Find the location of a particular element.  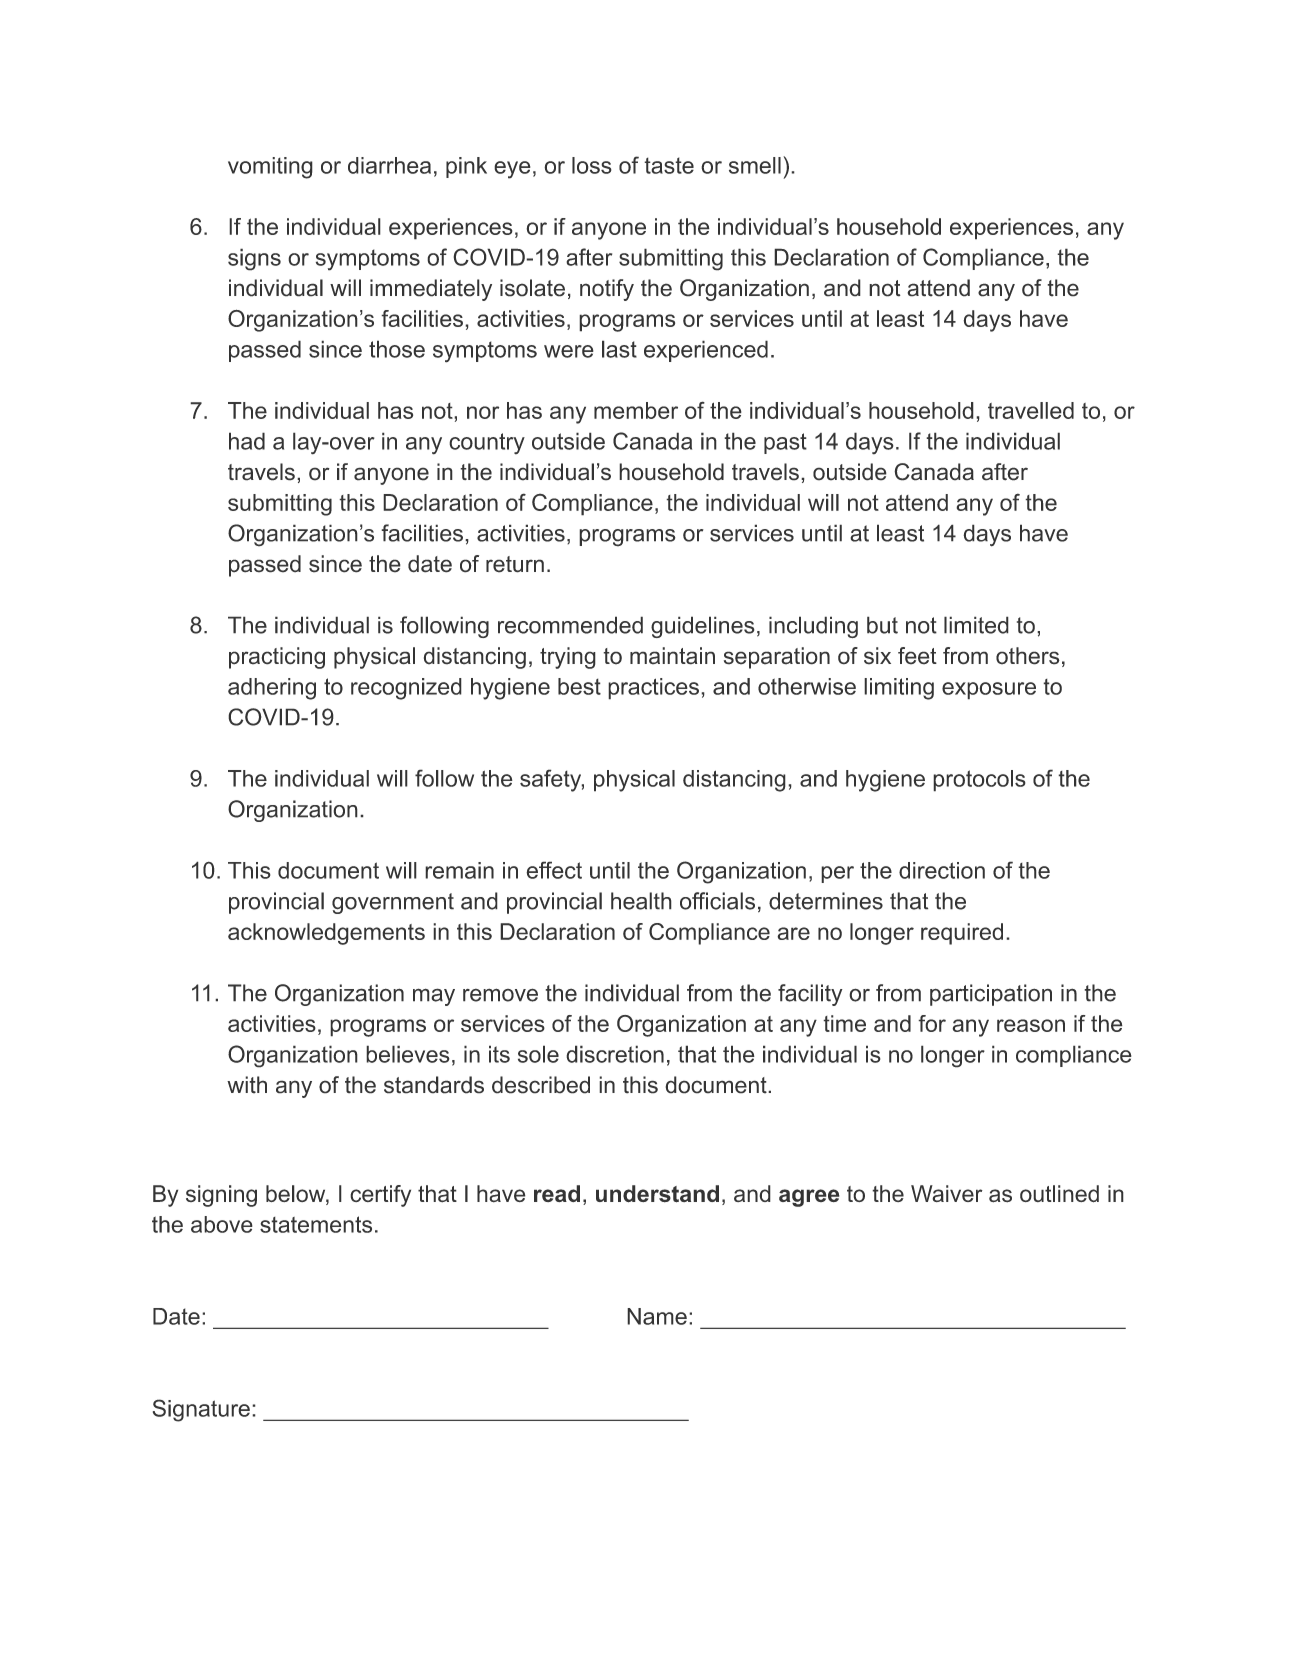

Name is located at coordinates (657, 1316).
